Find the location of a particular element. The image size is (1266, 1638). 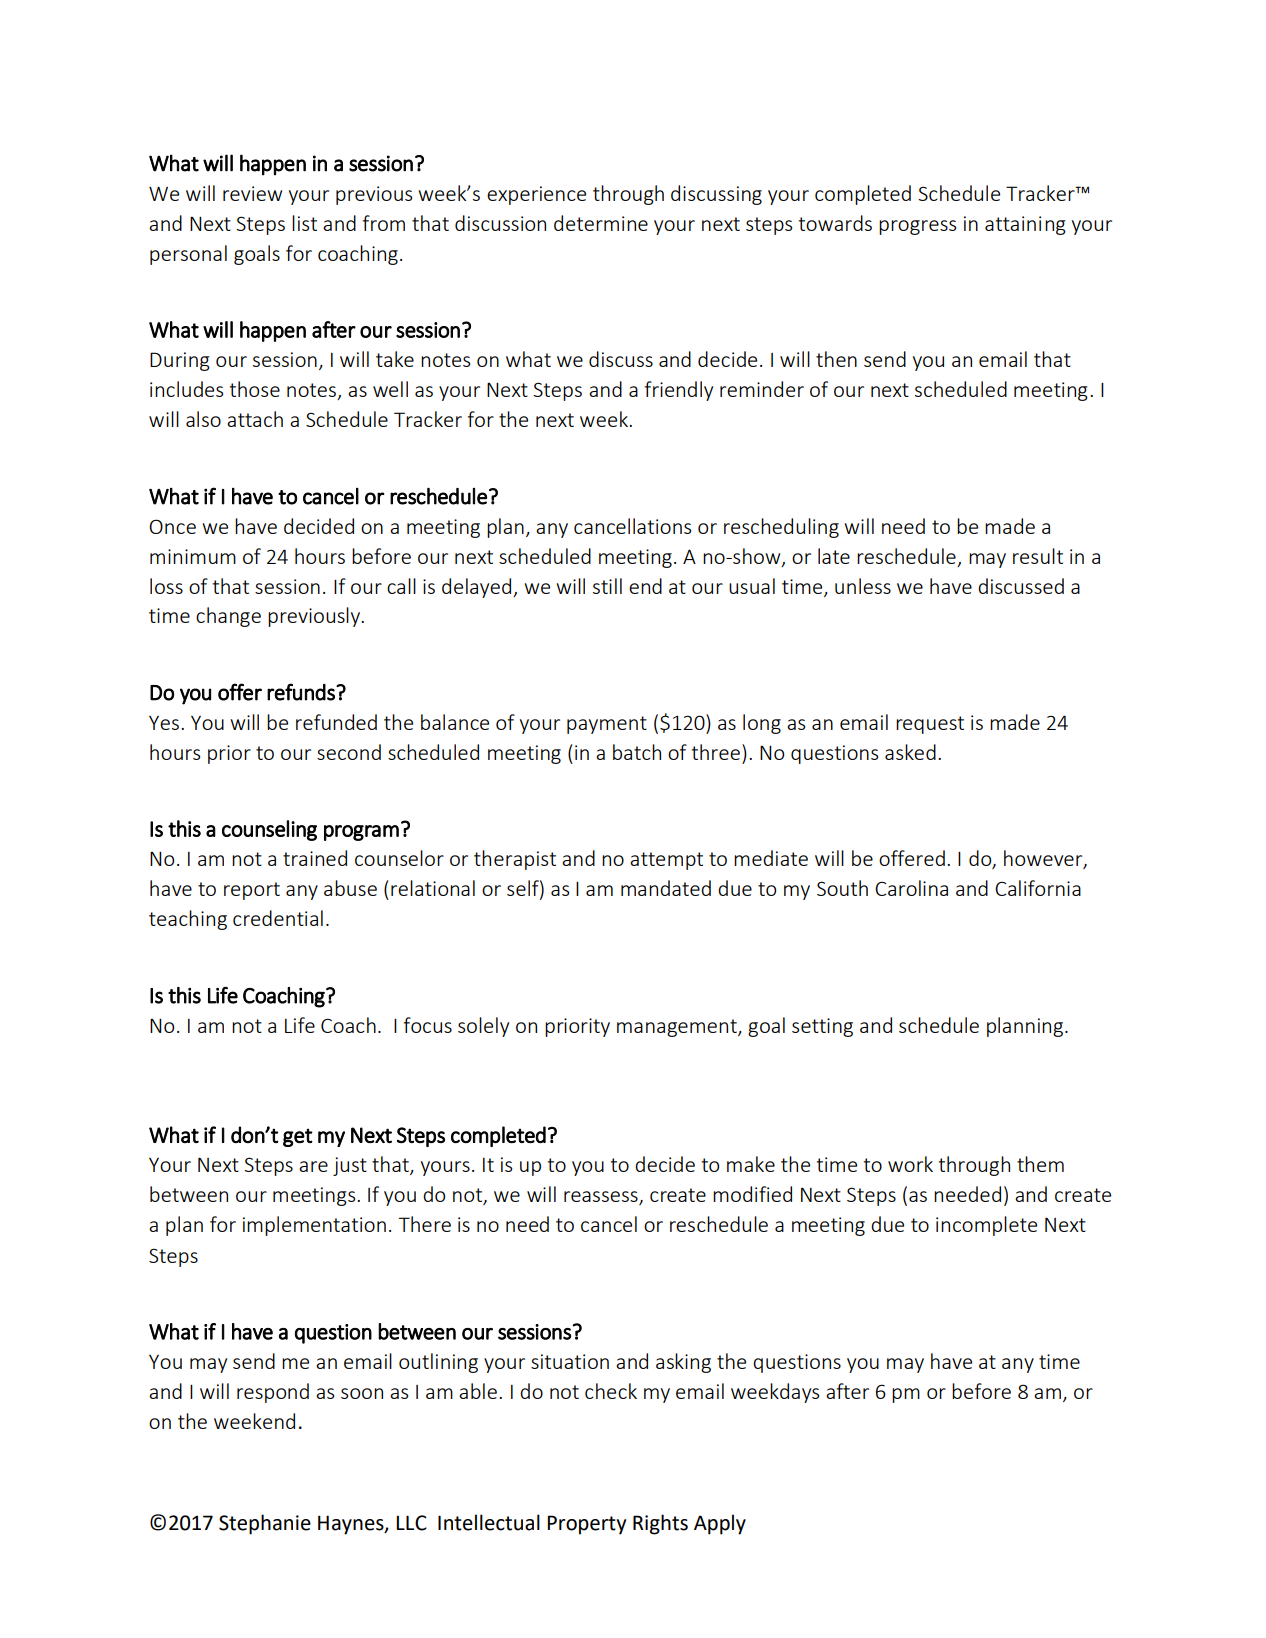

minimum is located at coordinates (193, 556).
